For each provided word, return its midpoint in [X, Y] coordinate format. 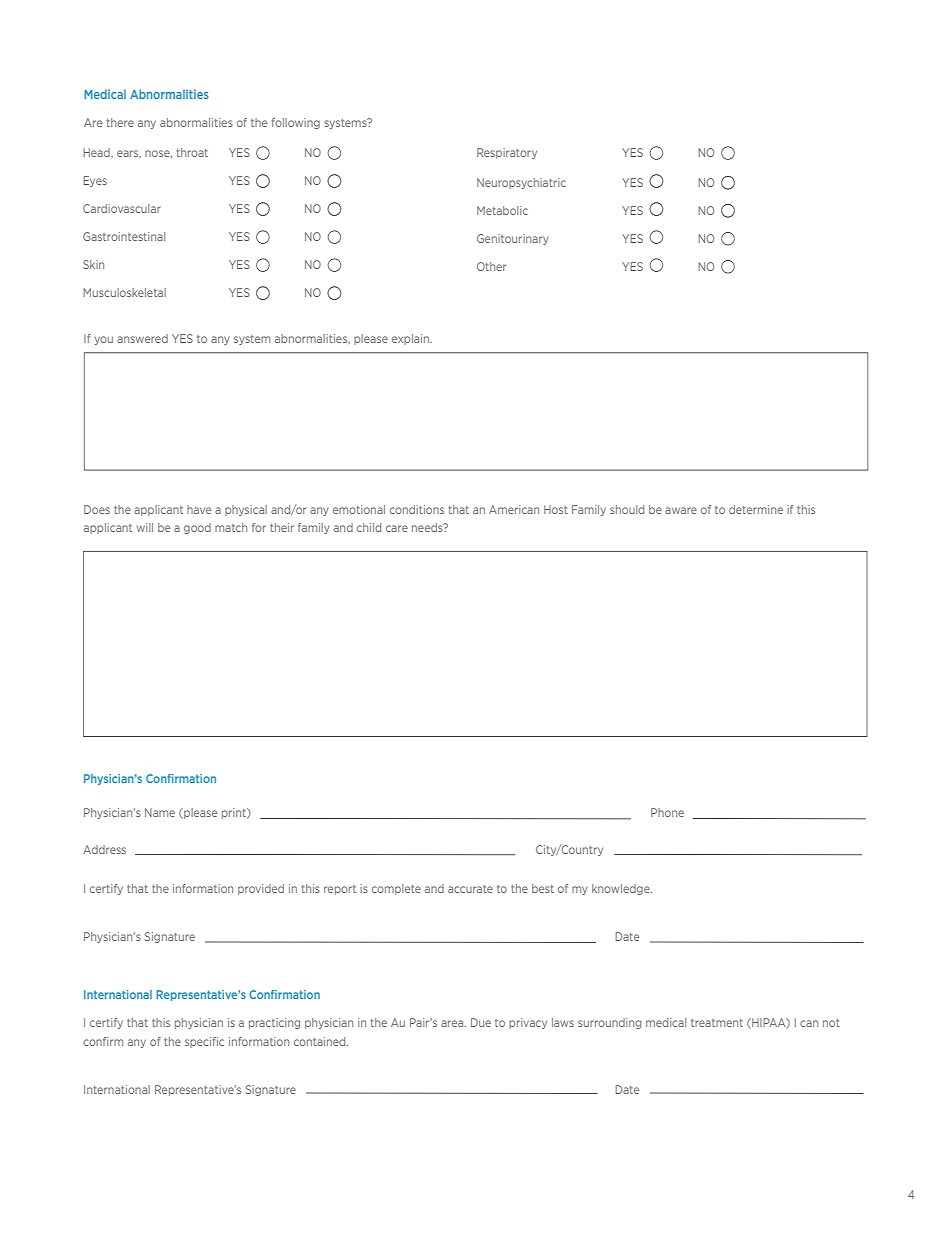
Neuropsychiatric [521, 183]
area [453, 1023]
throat [192, 152]
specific [204, 1042]
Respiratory [507, 153]
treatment [717, 1023]
